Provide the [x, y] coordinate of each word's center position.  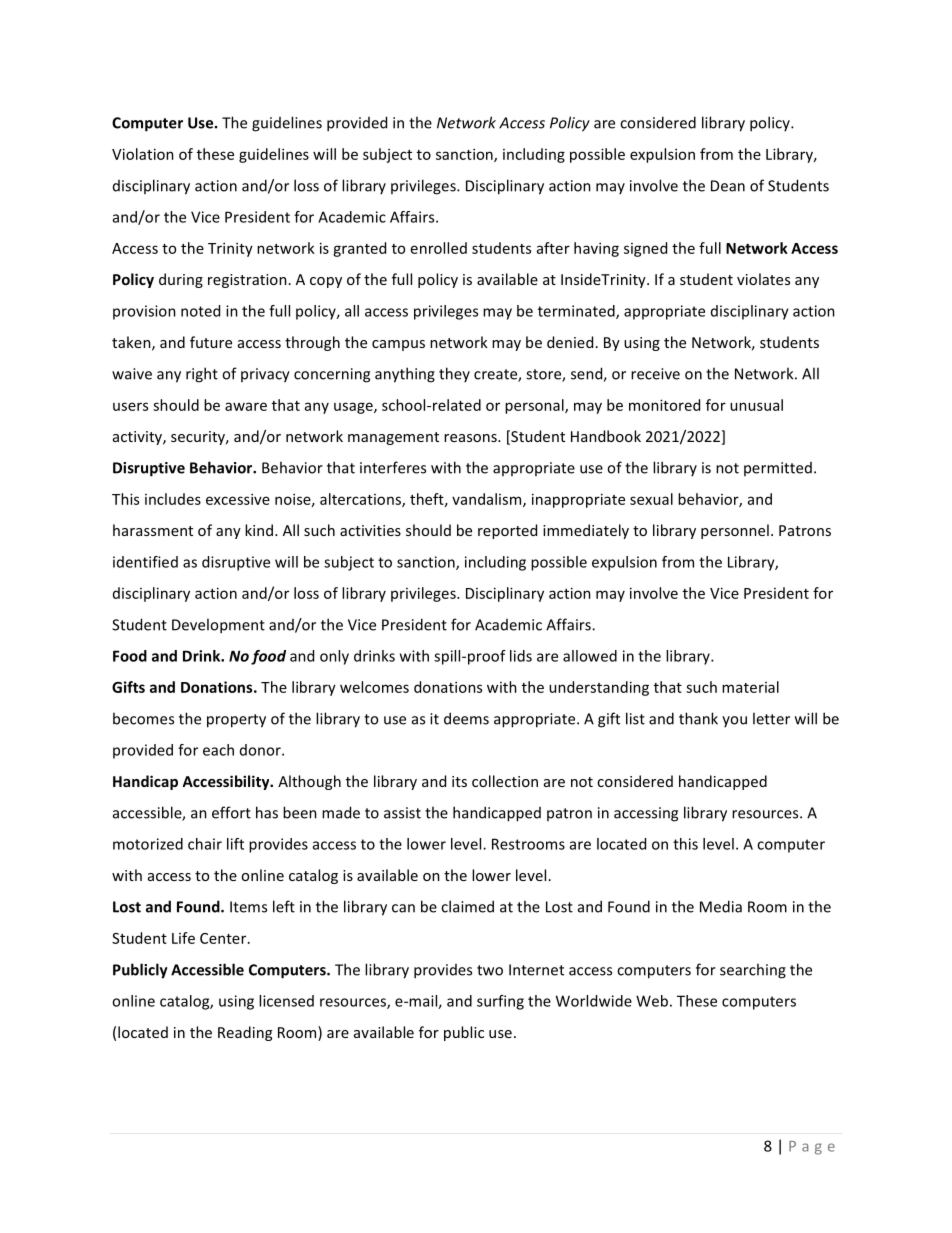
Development [218, 626]
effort [231, 812]
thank [698, 718]
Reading [245, 1033]
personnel [735, 531]
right [202, 375]
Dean [728, 186]
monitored [664, 405]
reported [507, 531]
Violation [143, 154]
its [459, 781]
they [454, 374]
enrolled [439, 248]
